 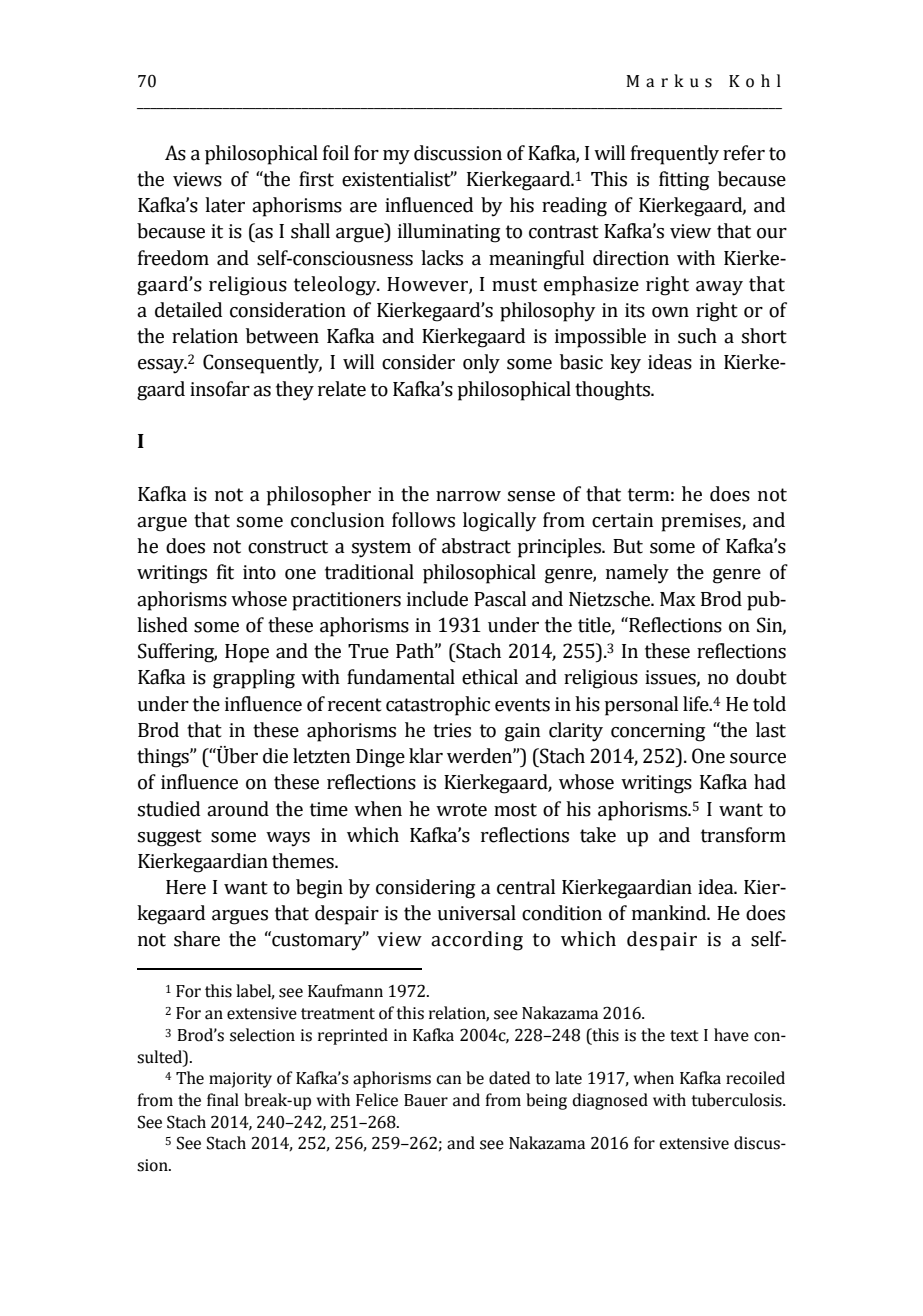 I want to click on around, so click(x=238, y=809).
